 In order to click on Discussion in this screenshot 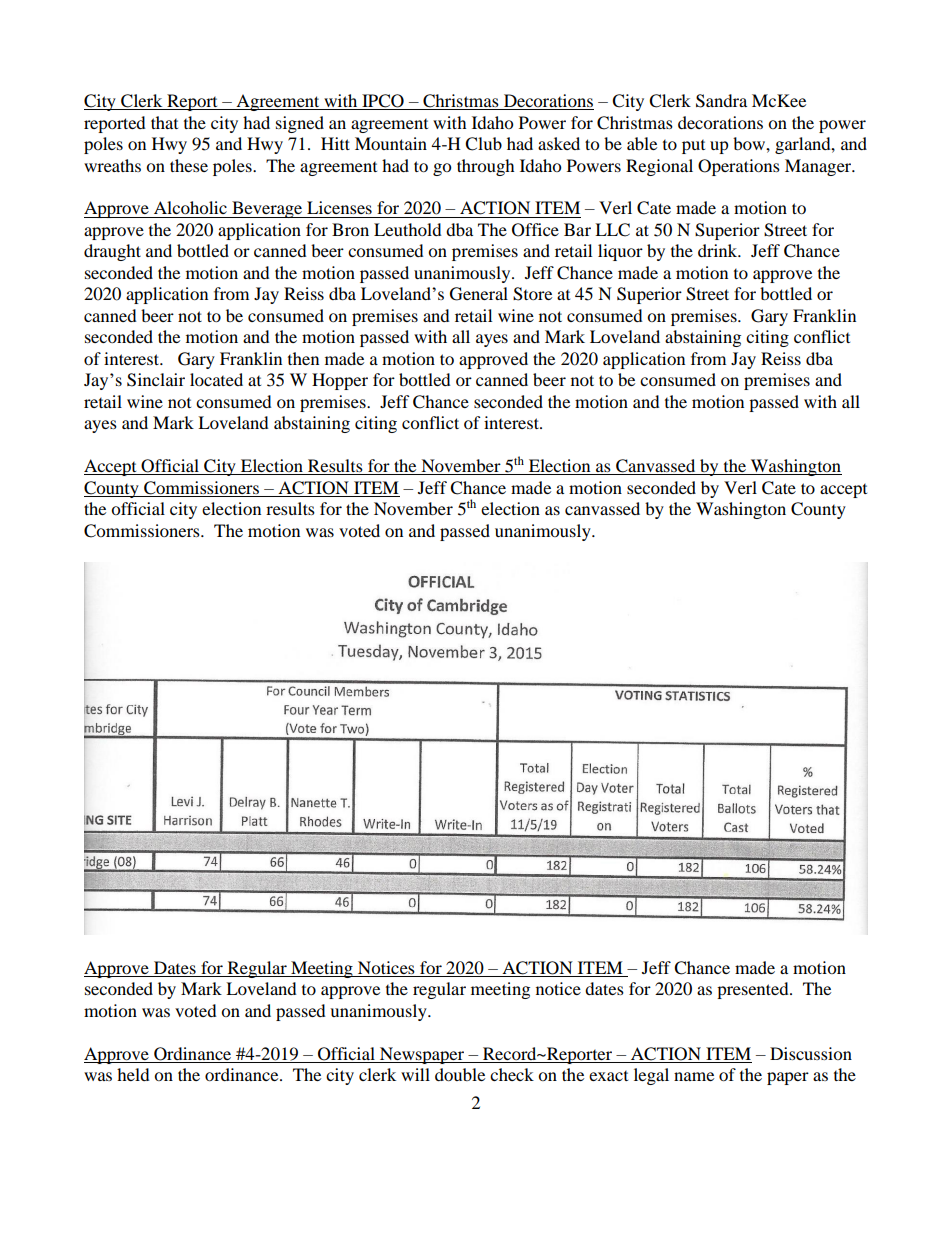, I will do `click(811, 1053)`.
